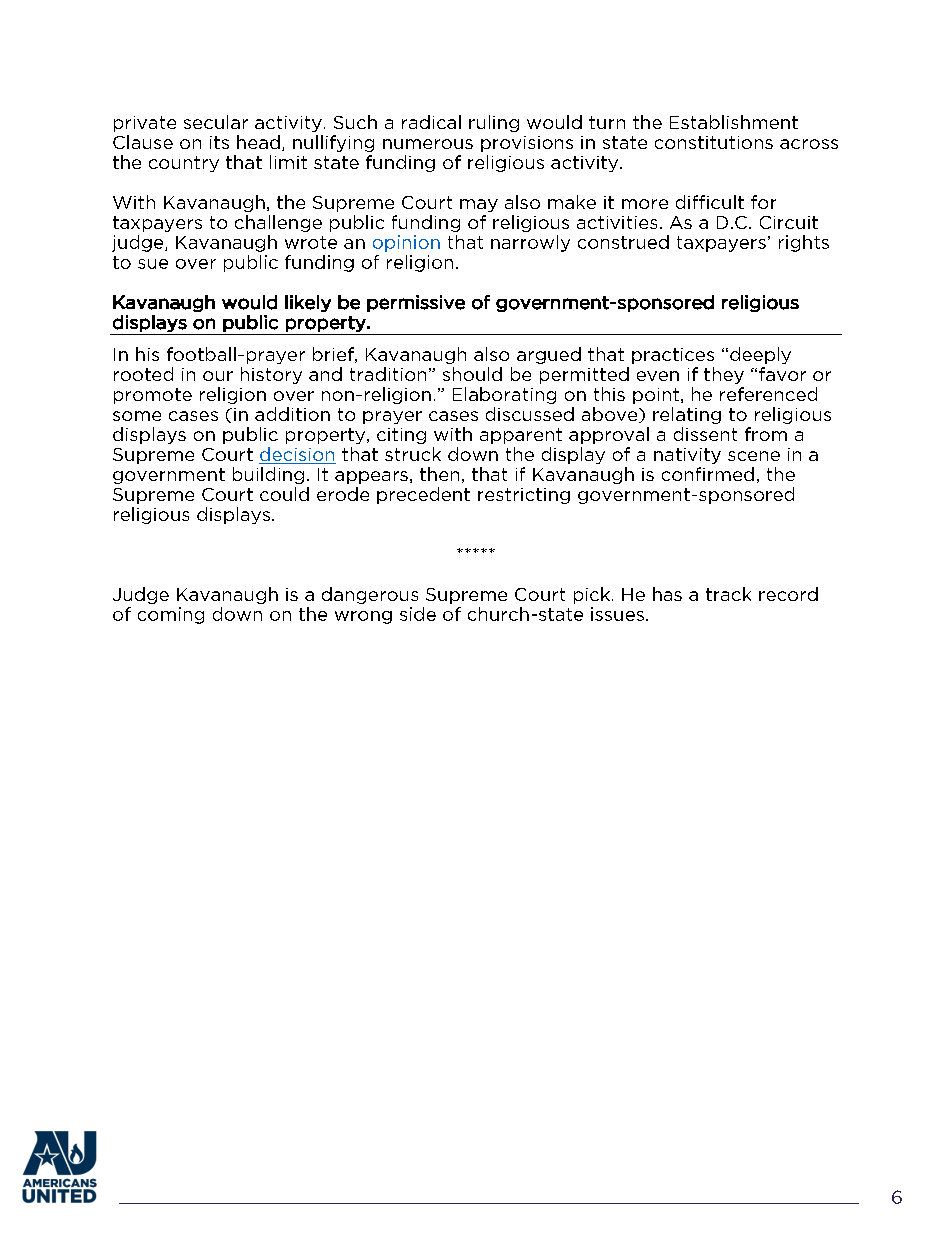 This screenshot has width=952, height=1233. I want to click on addition, so click(292, 414).
